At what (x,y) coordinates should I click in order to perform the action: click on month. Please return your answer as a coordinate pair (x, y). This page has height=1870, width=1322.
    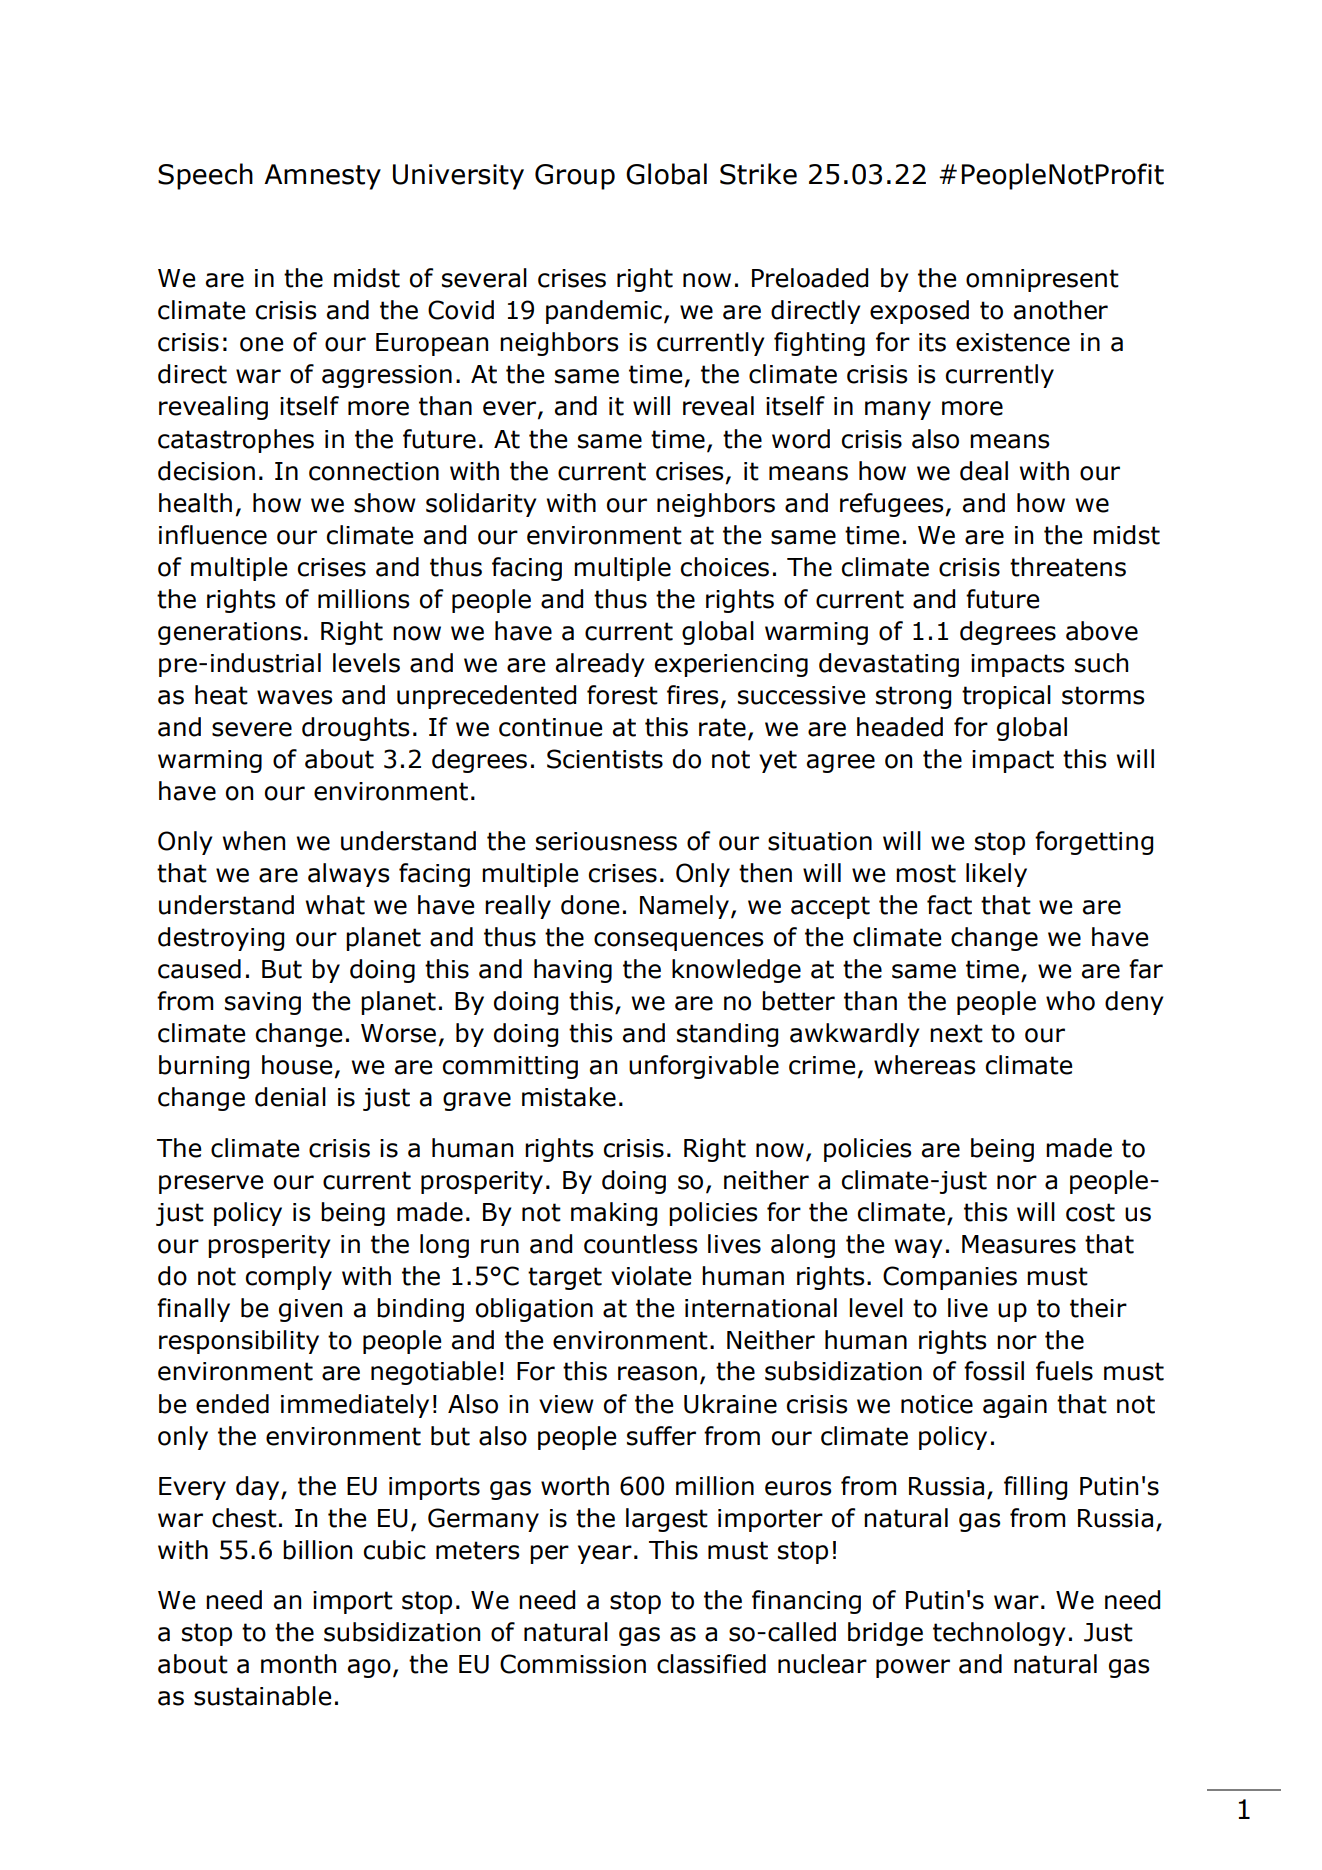
    Looking at the image, I should click on (298, 1664).
